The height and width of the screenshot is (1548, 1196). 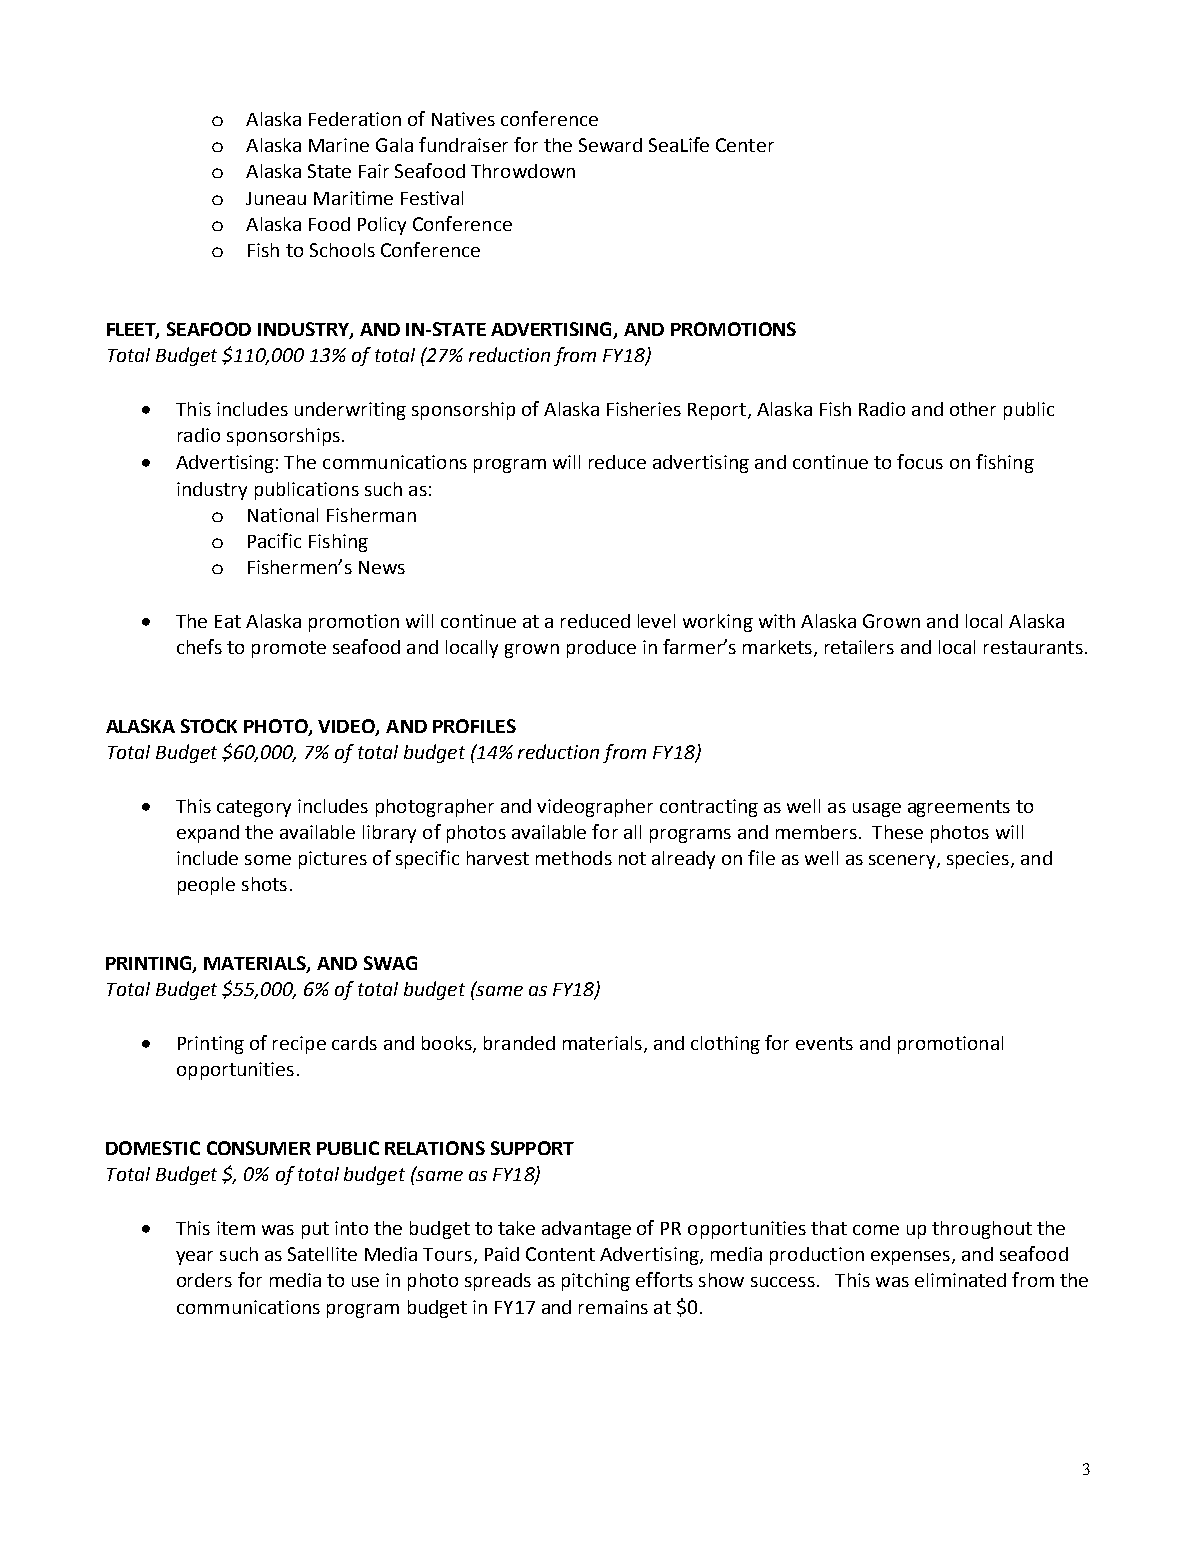 I want to click on produce, so click(x=601, y=649).
